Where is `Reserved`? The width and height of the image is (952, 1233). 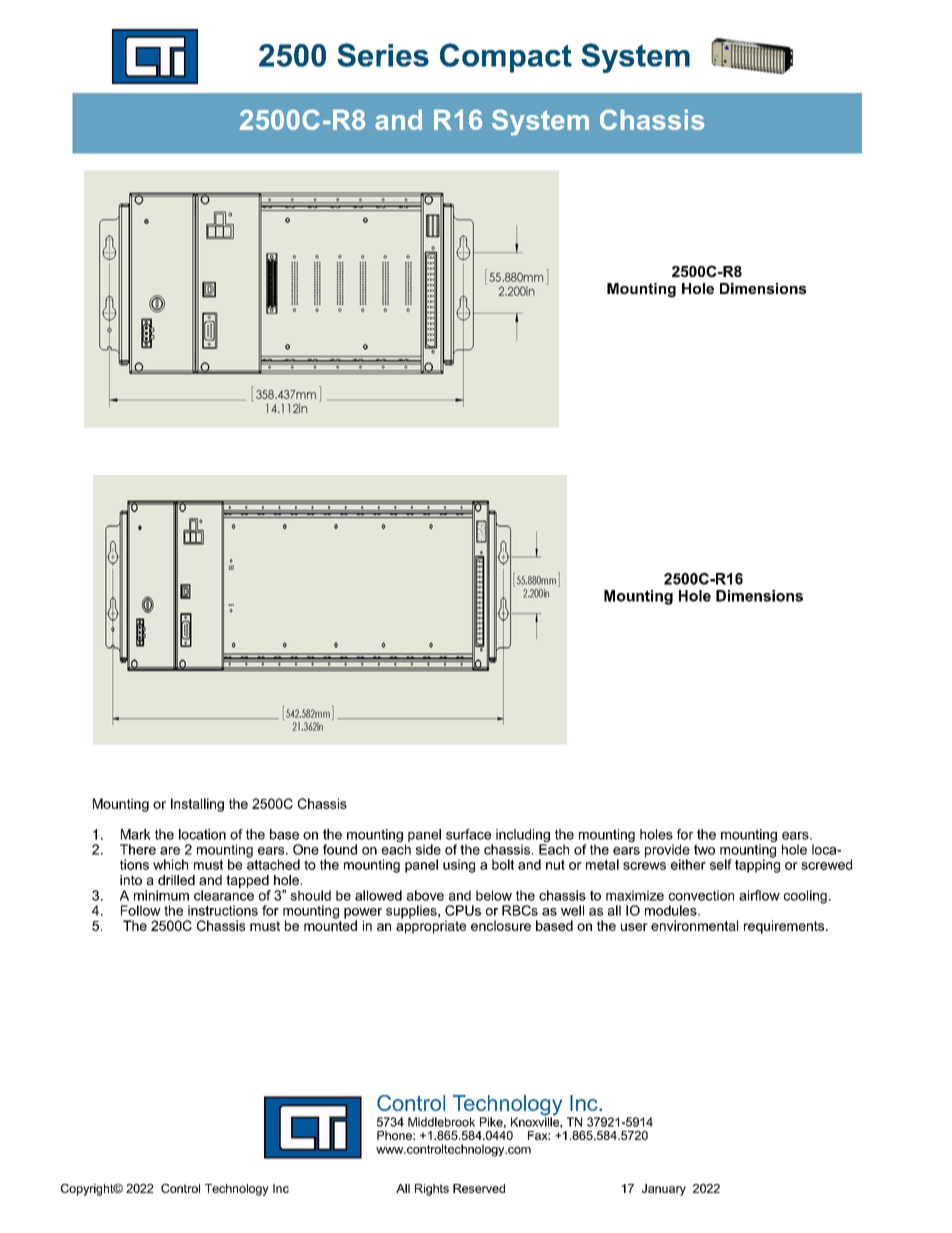
Reserved is located at coordinates (479, 1188).
